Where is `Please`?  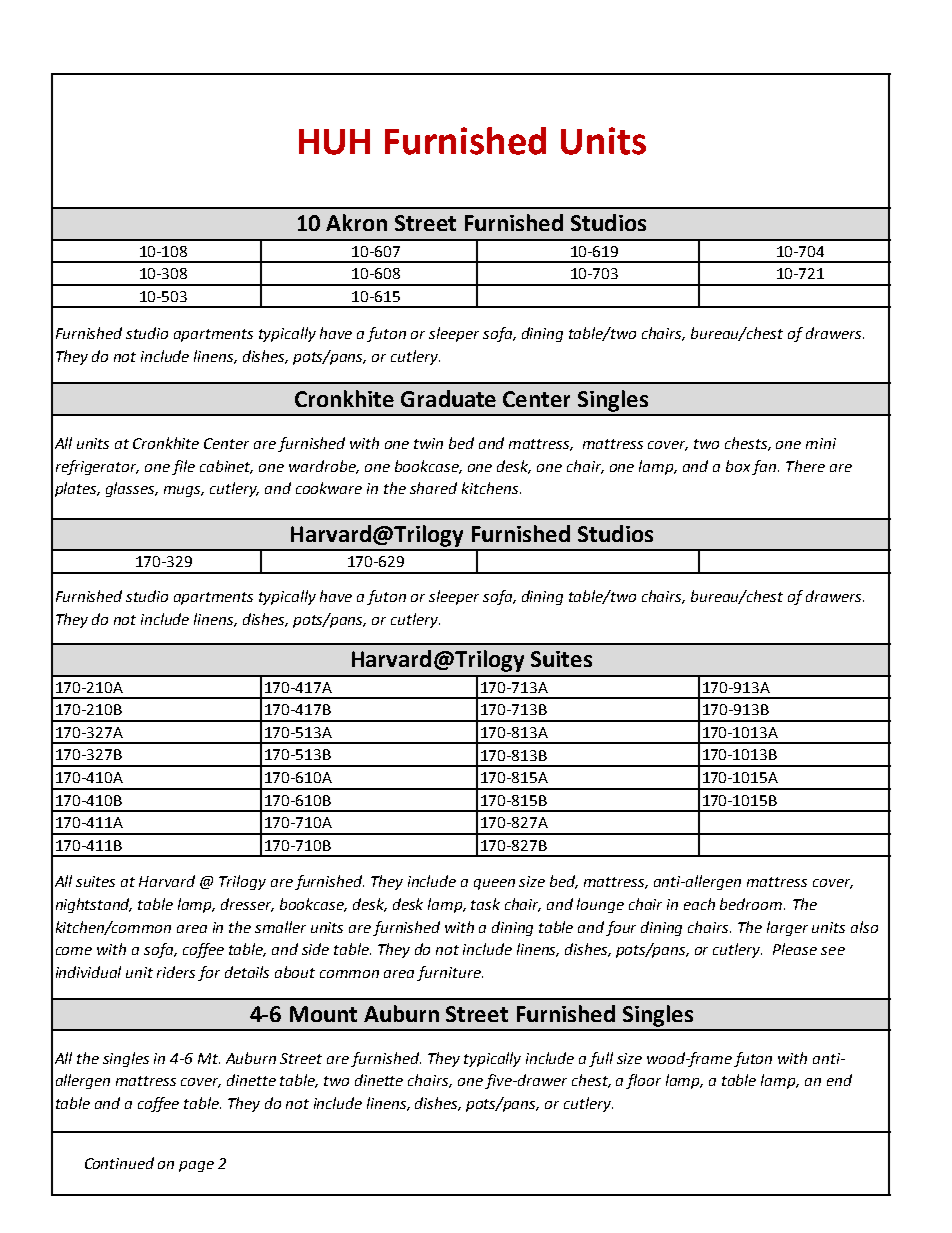 Please is located at coordinates (795, 949).
